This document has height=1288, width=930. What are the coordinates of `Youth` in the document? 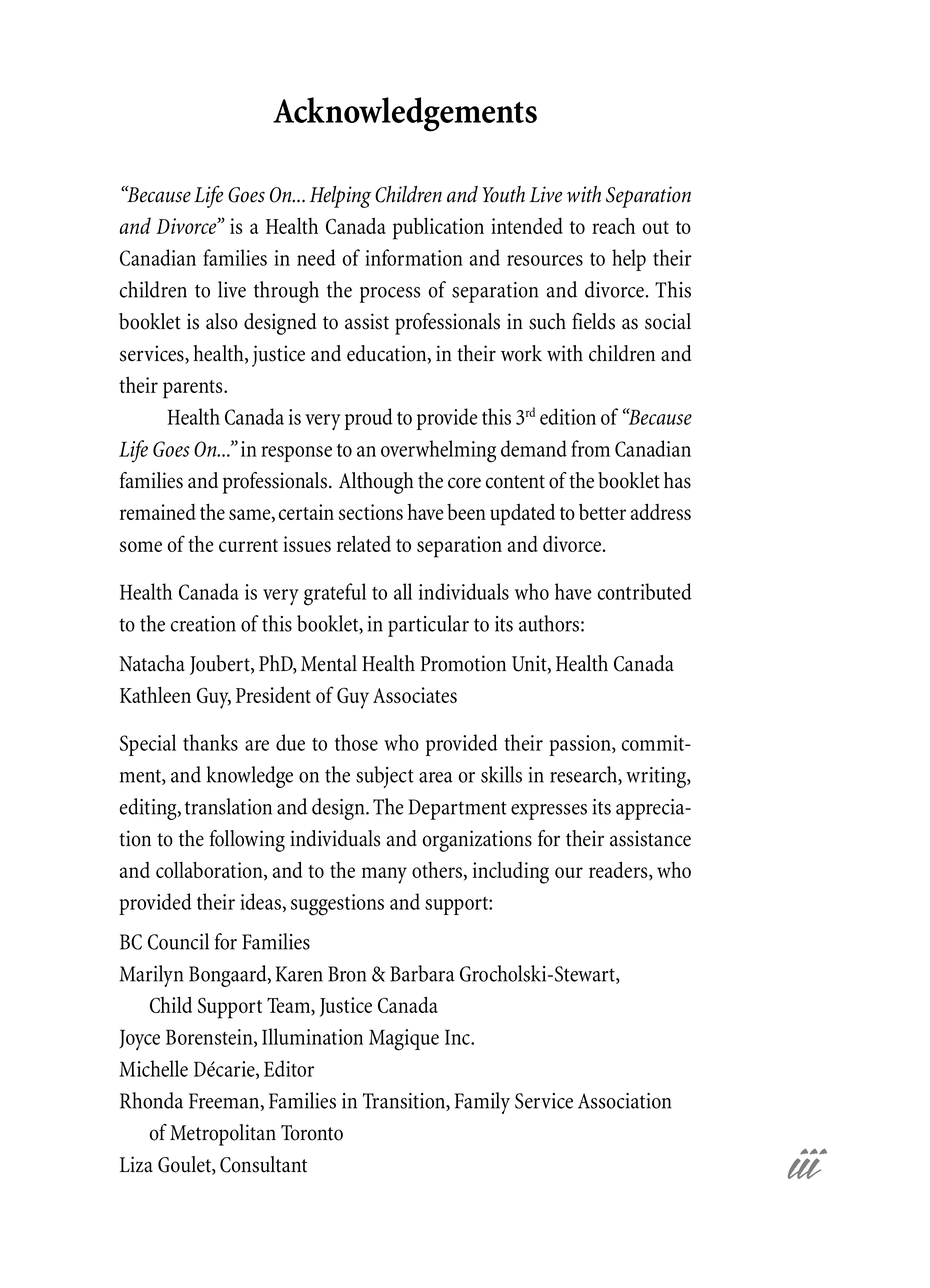 It's located at (504, 194).
